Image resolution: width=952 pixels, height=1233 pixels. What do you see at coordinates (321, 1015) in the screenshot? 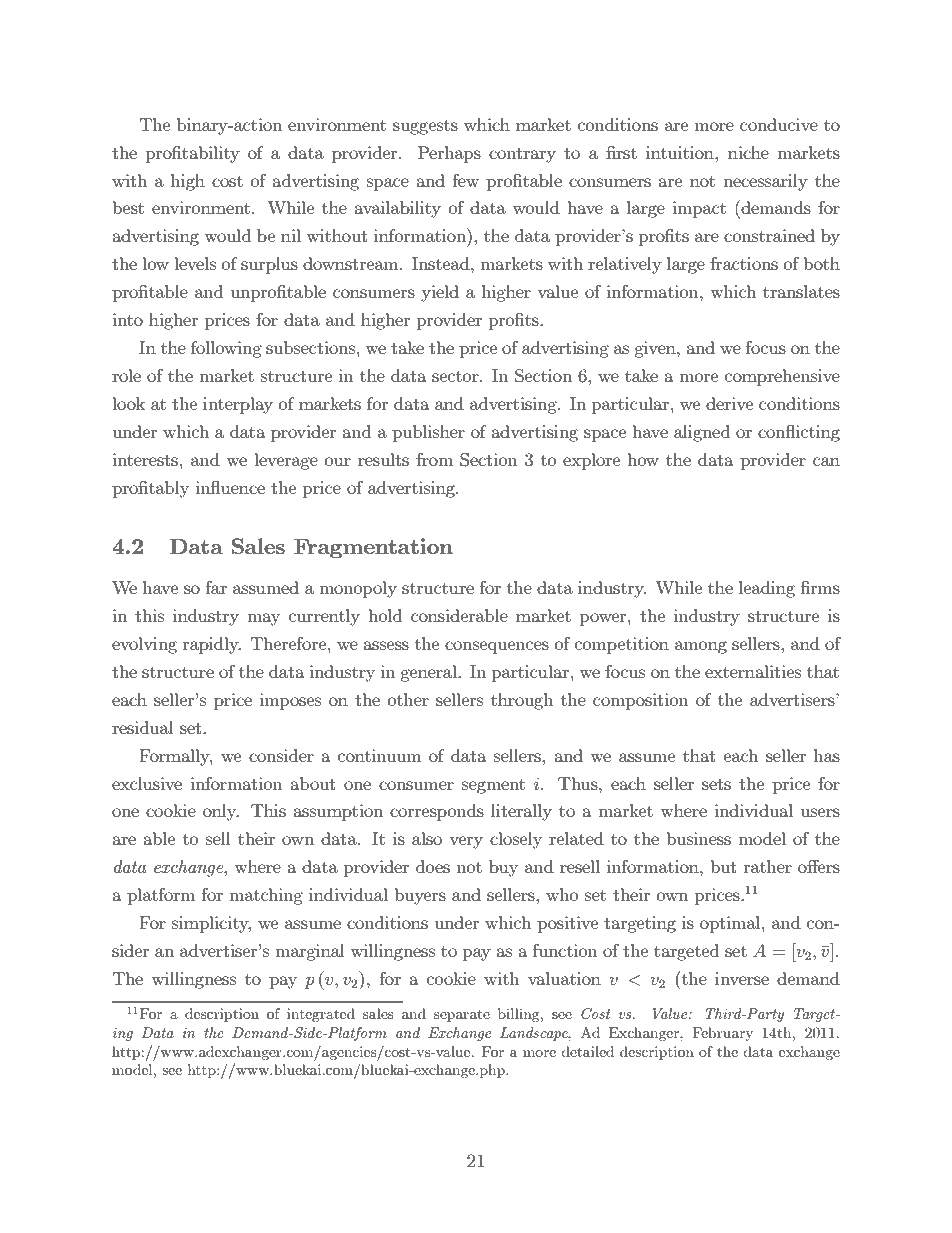
I see `integrated` at bounding box center [321, 1015].
